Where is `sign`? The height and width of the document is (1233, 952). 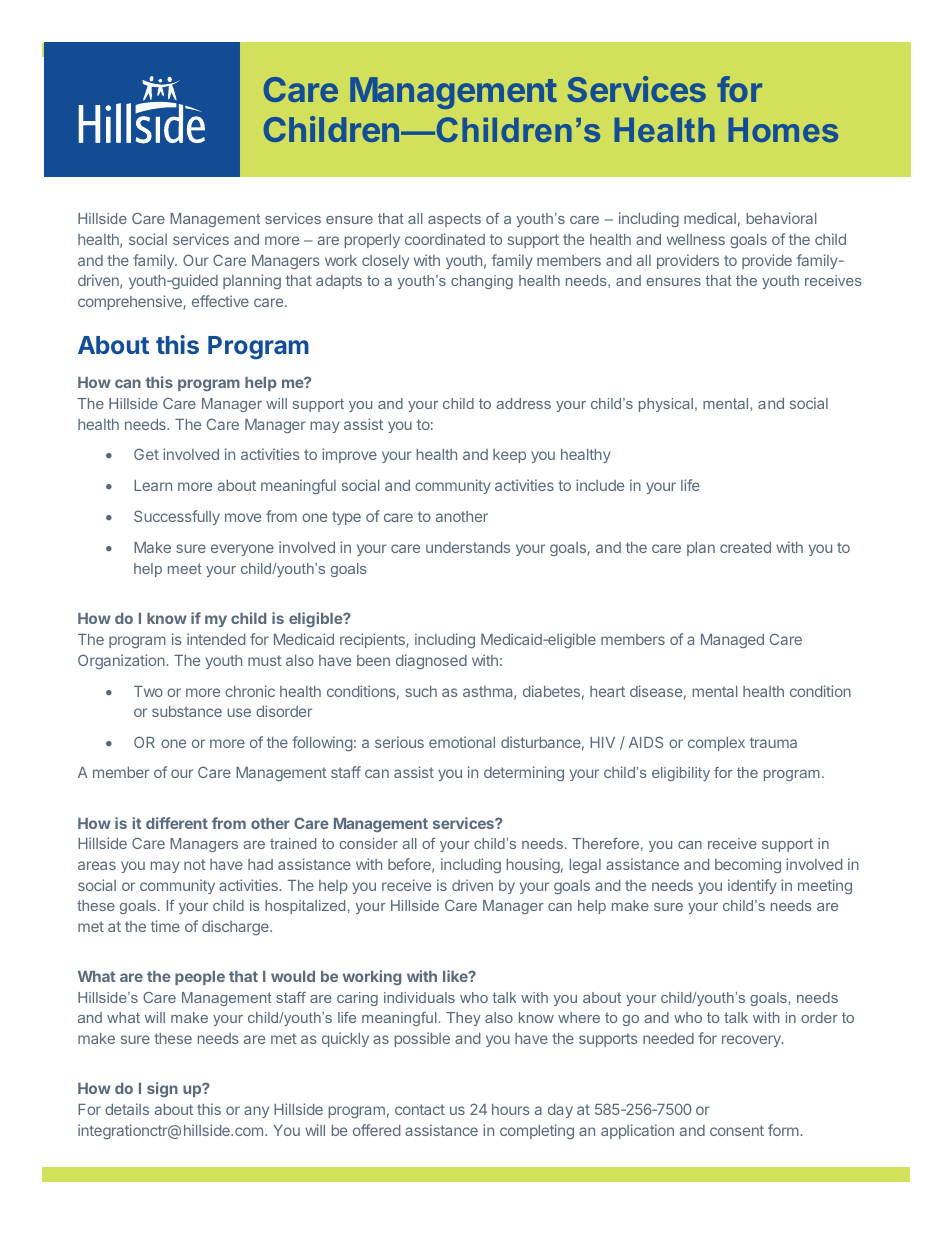
sign is located at coordinates (162, 1089).
